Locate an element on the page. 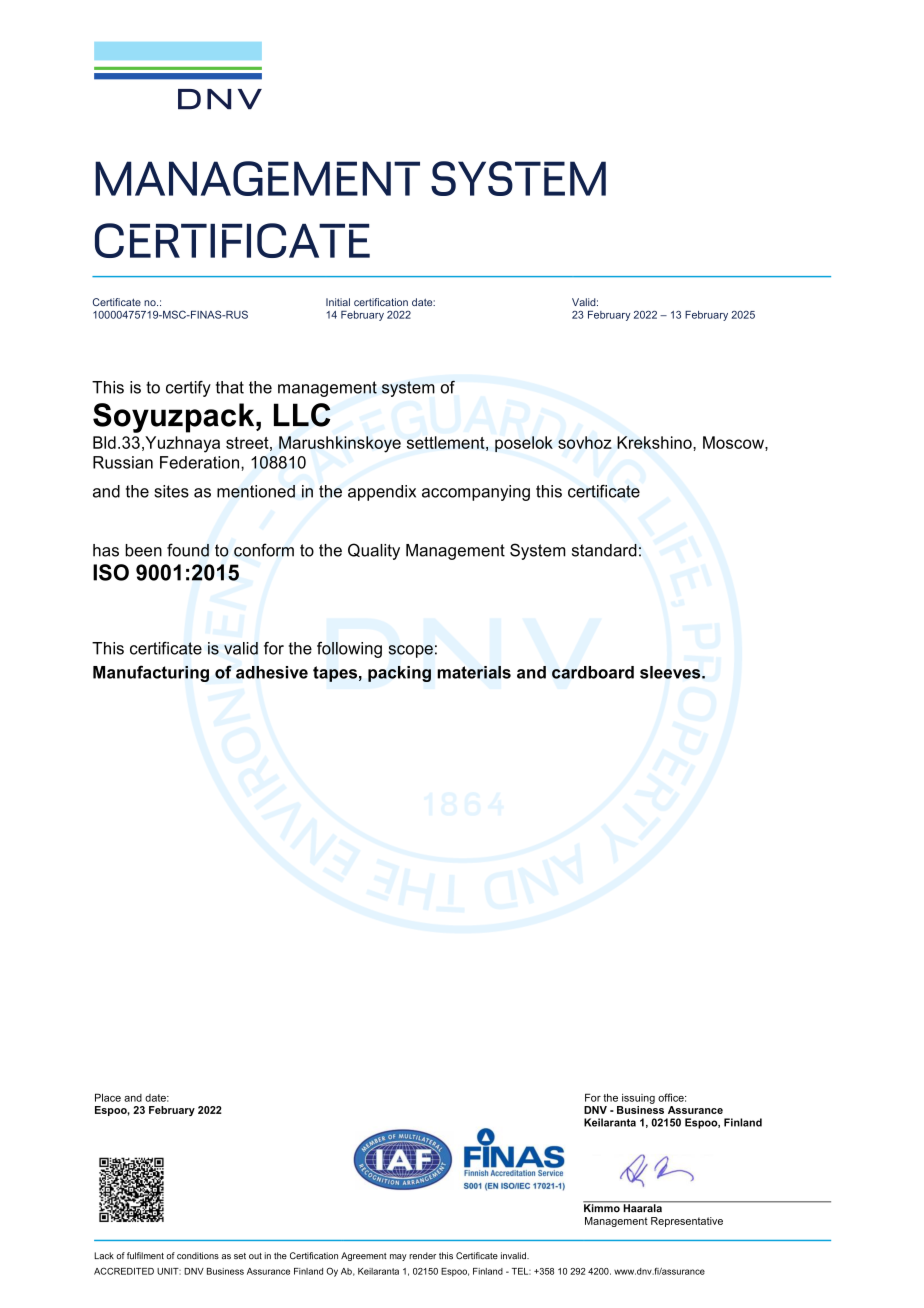  Representative is located at coordinates (687, 1222).
